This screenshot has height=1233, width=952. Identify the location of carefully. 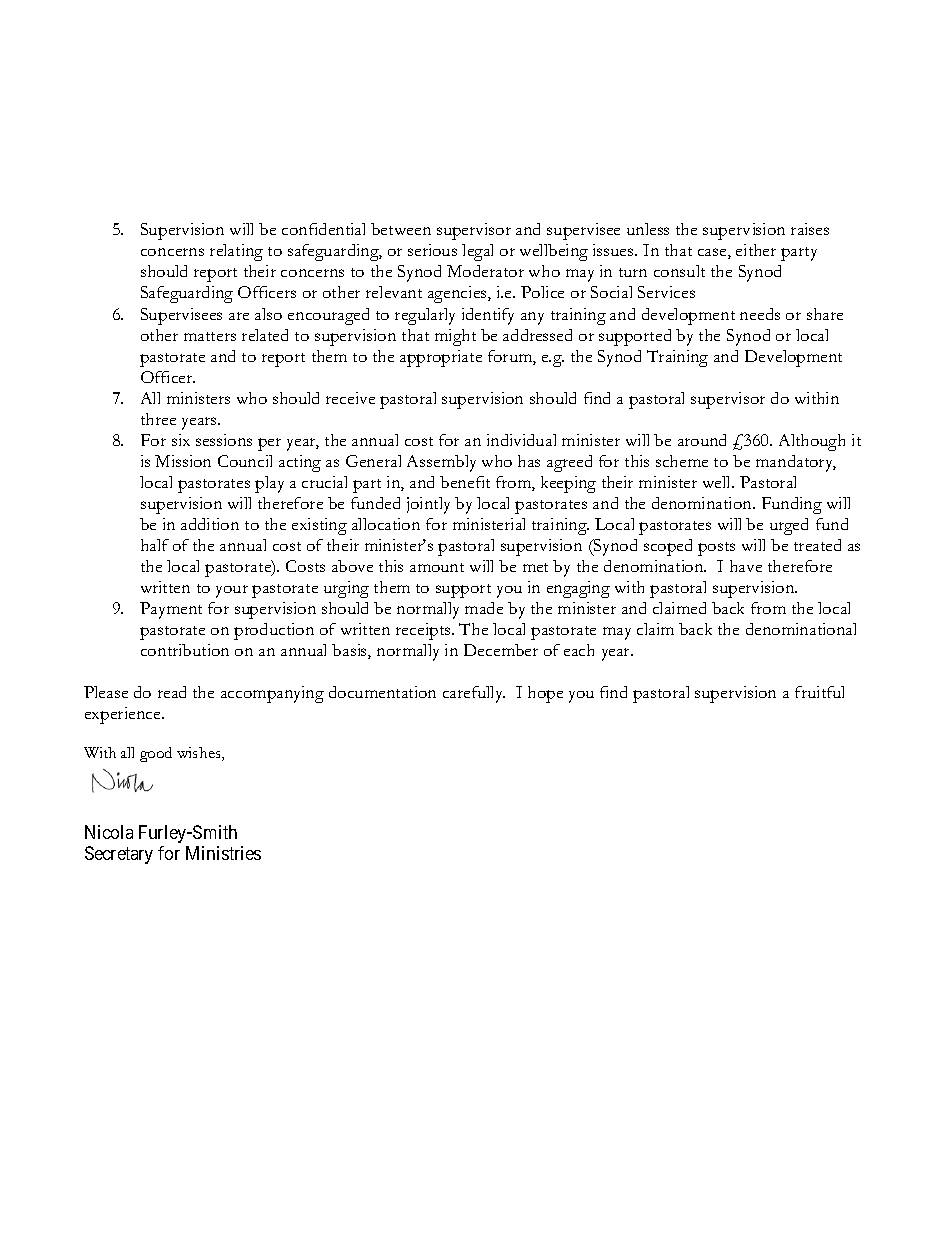
(474, 694).
